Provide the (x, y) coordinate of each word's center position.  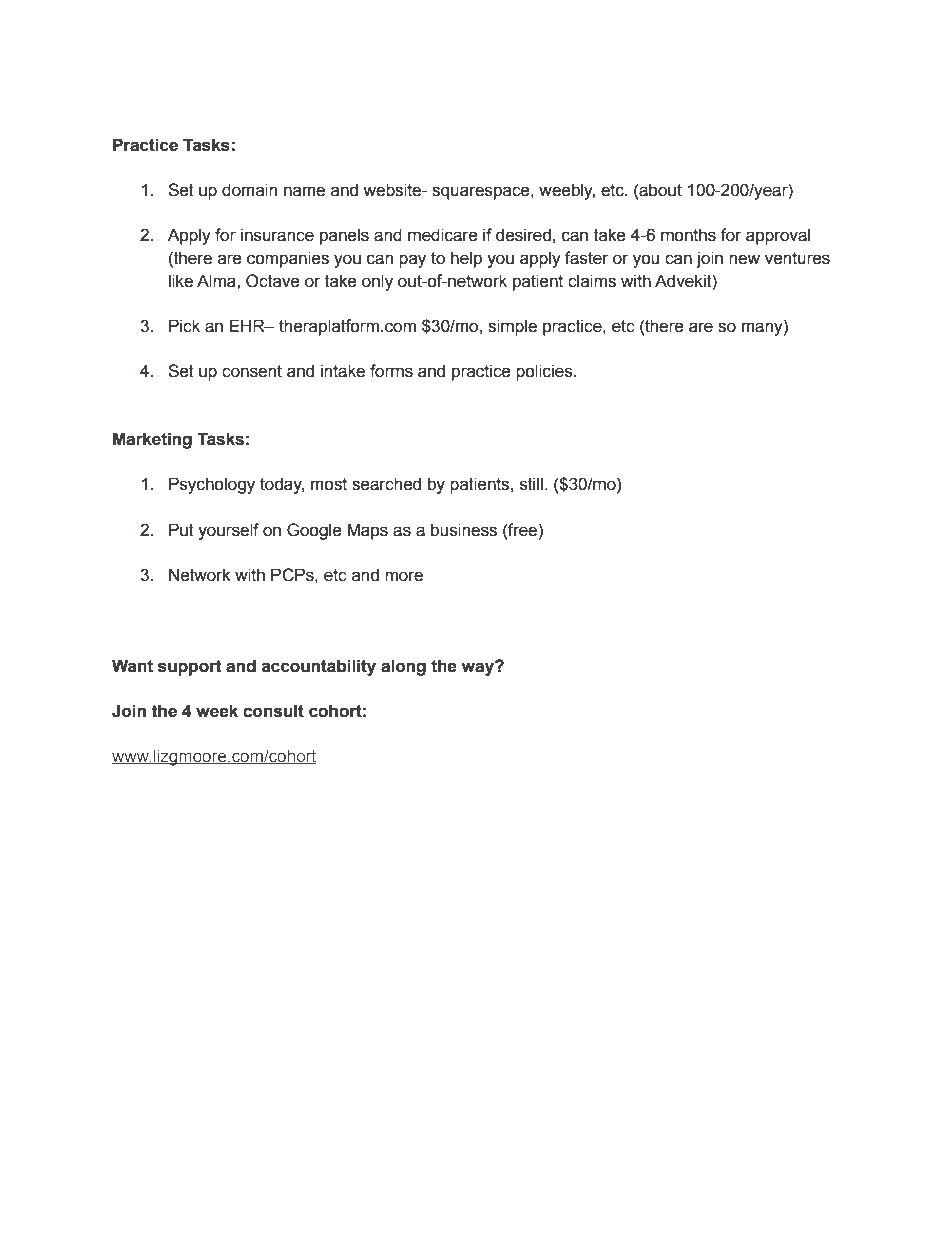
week (217, 711)
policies (545, 372)
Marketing (152, 440)
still (531, 484)
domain (249, 190)
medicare (443, 235)
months (688, 235)
